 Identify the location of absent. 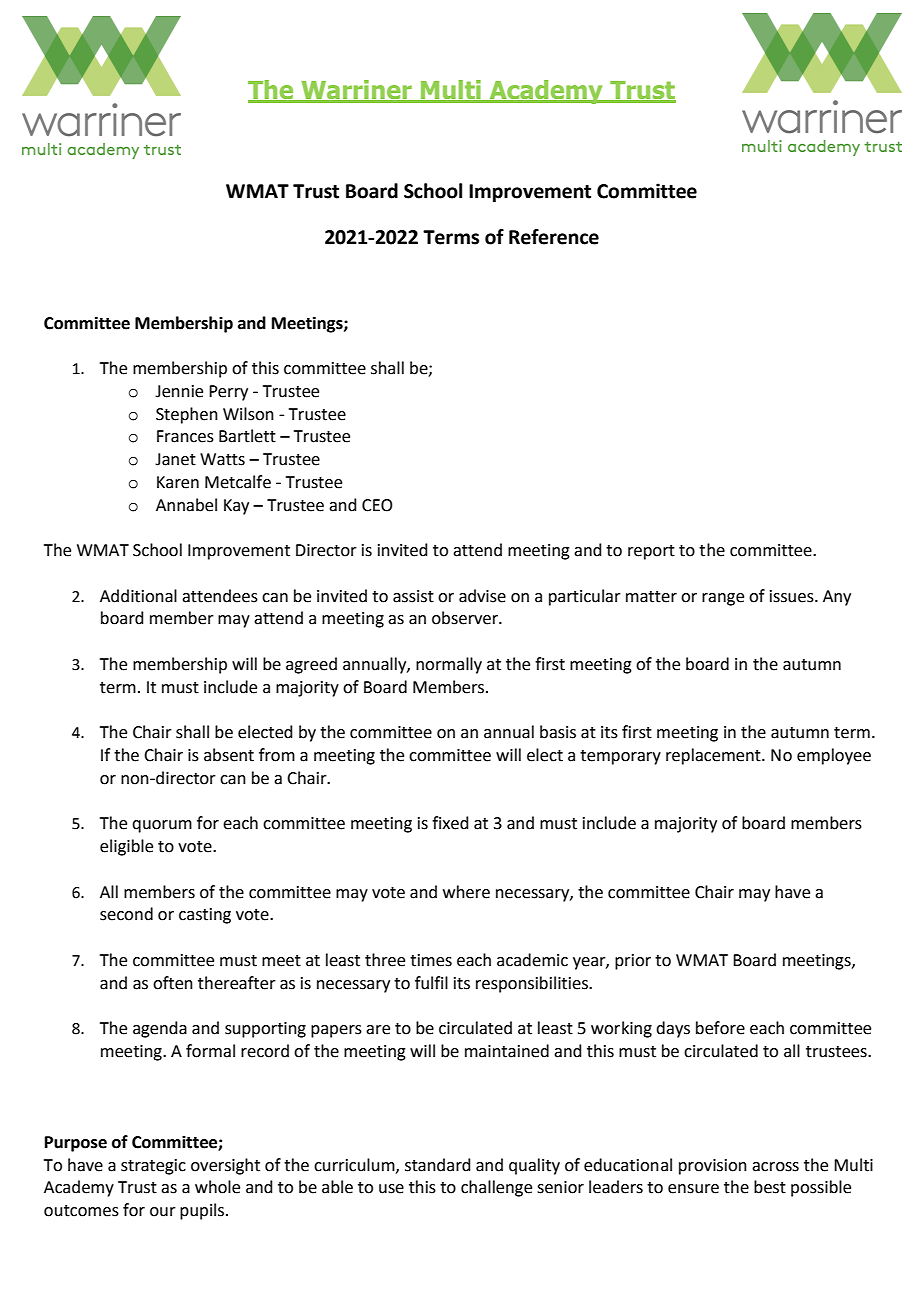
(229, 755).
